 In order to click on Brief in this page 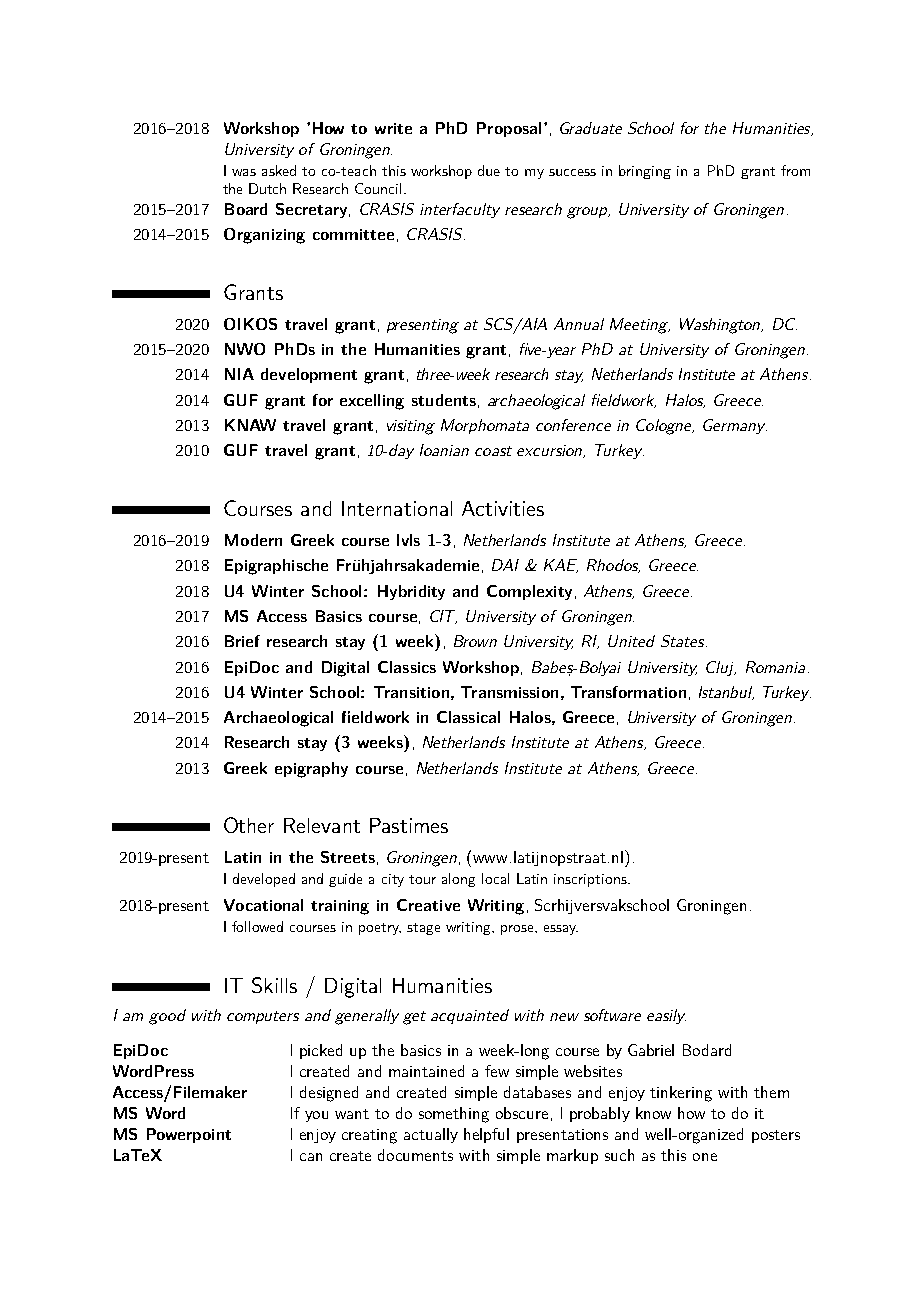, I will do `click(242, 641)`.
